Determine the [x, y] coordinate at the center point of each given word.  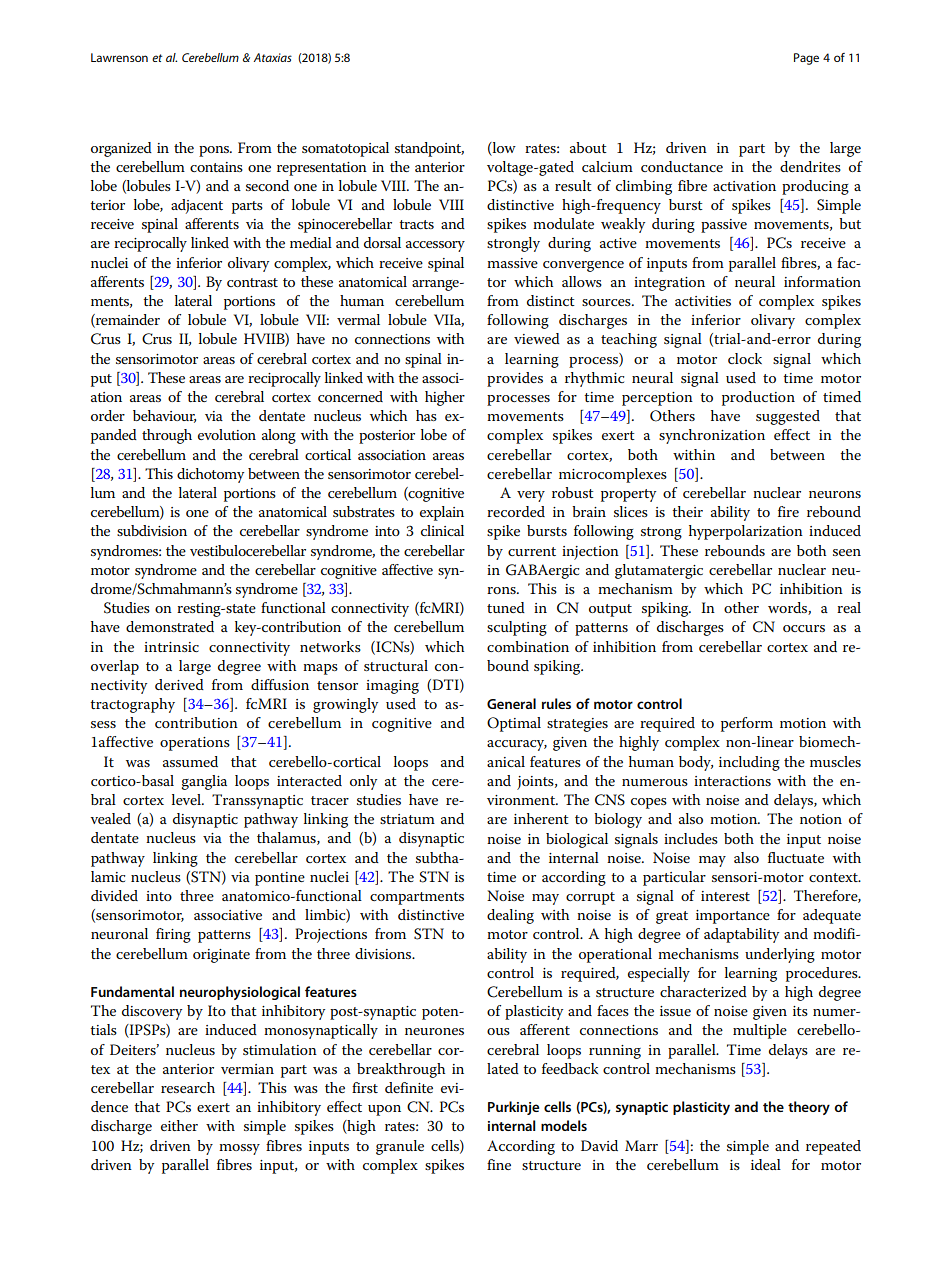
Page [806, 59]
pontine [280, 879]
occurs [804, 628]
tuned [506, 607]
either [179, 1125]
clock [745, 358]
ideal [766, 1164]
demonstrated [170, 626]
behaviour [164, 416]
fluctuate [796, 857]
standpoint [429, 149]
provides [515, 379]
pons [215, 151]
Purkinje [513, 1108]
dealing [510, 916]
